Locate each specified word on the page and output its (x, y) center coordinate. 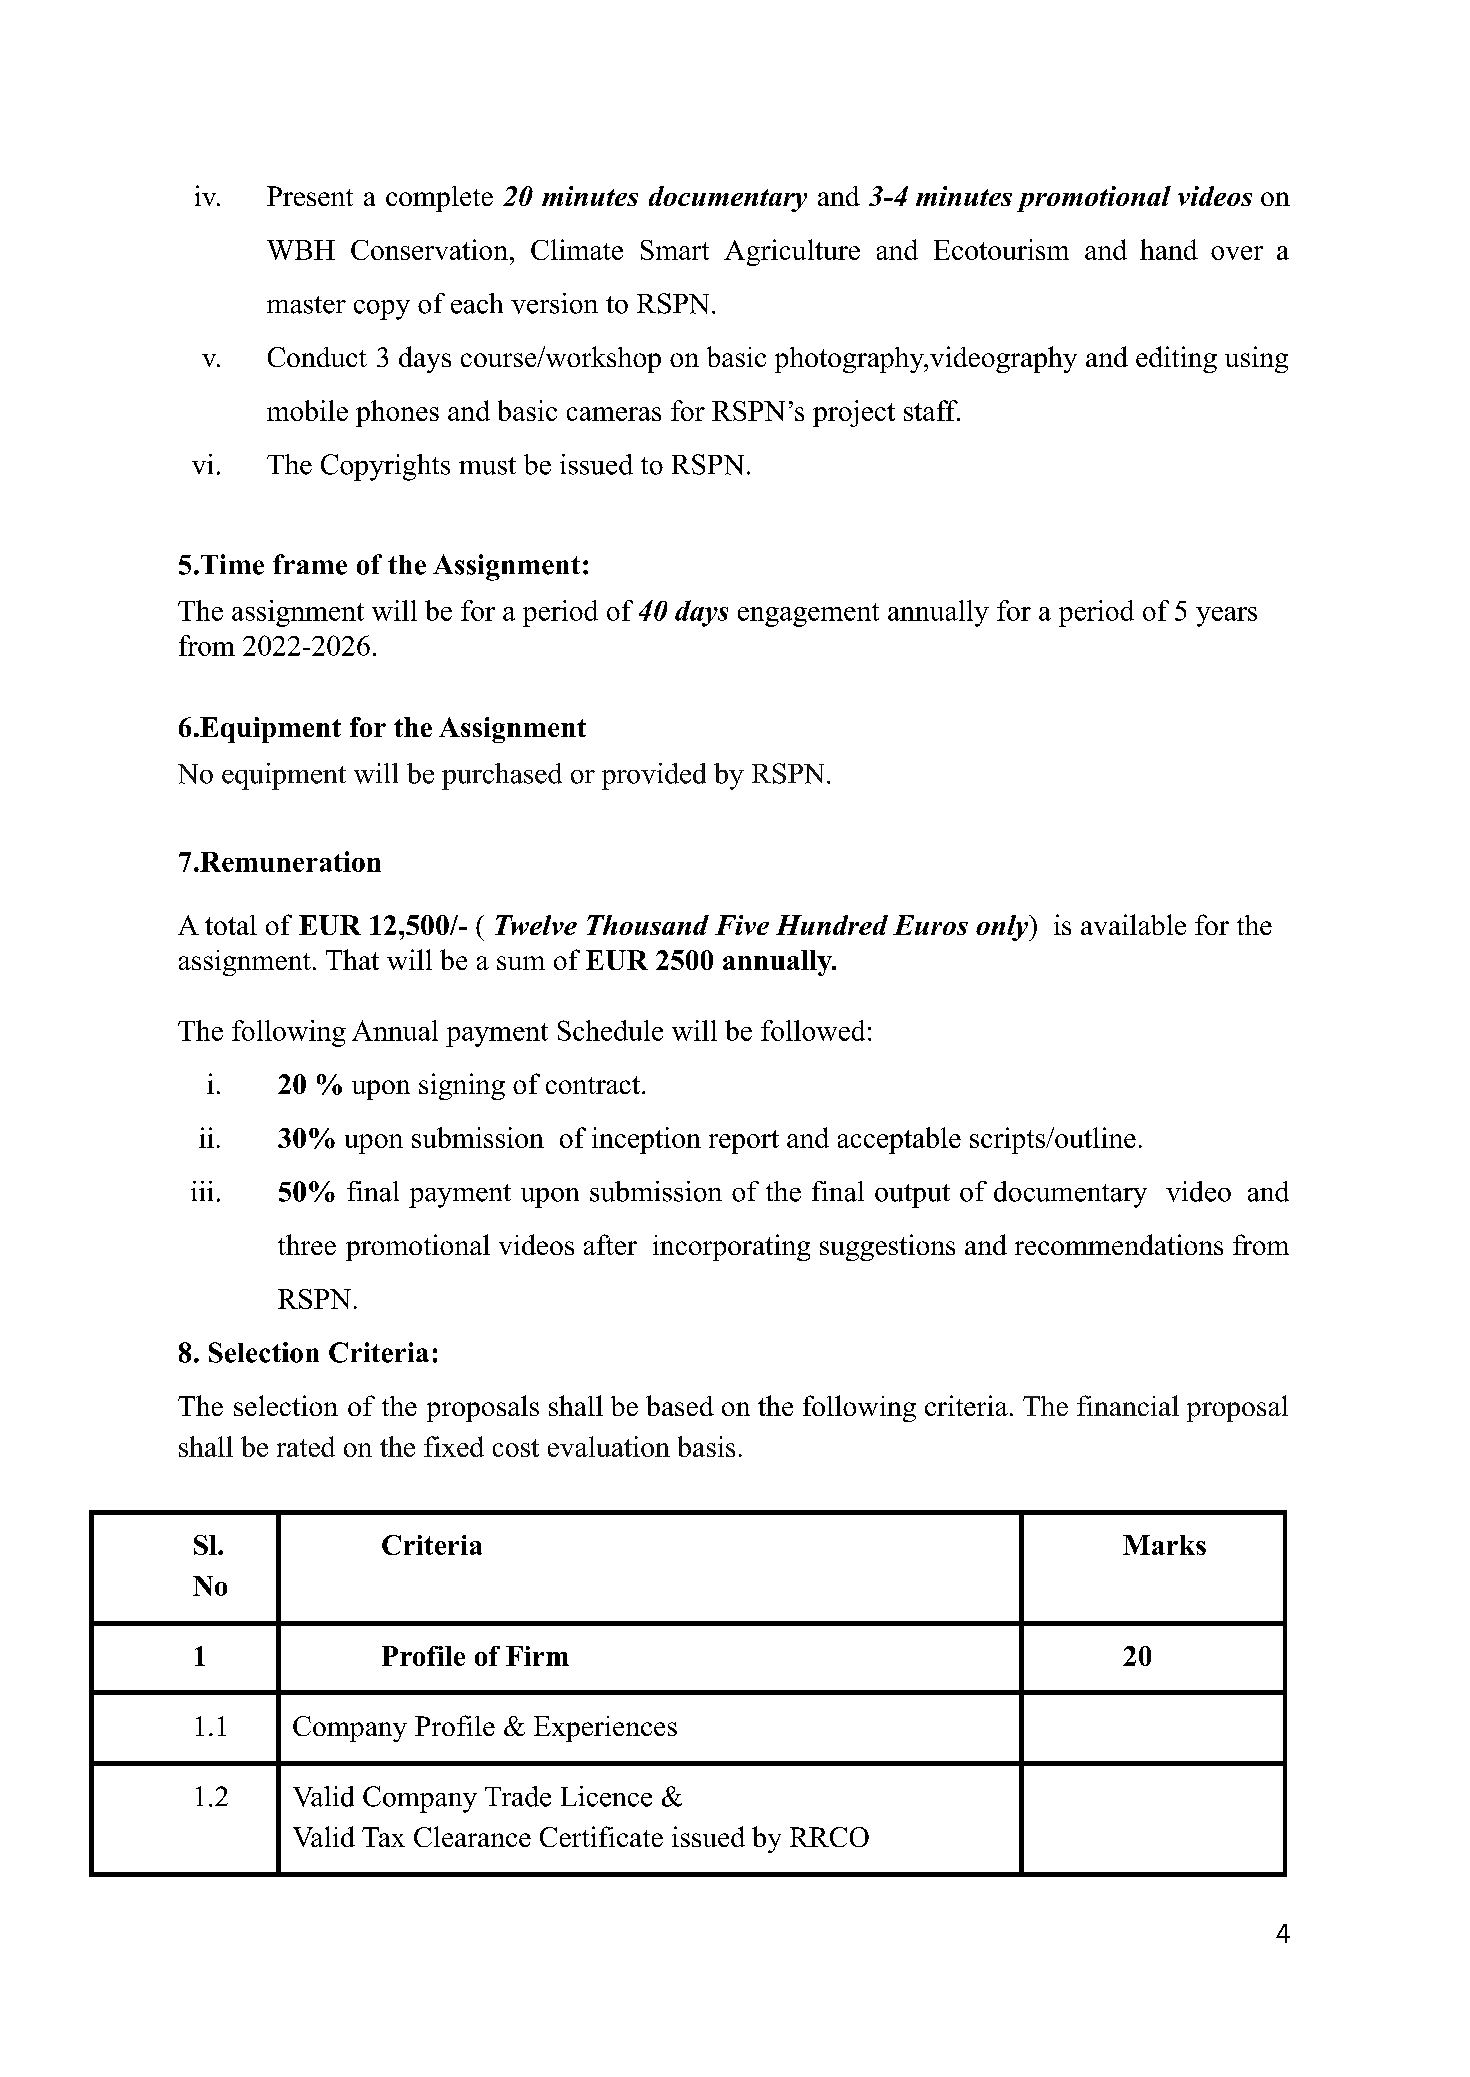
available (1133, 924)
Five (742, 925)
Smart (675, 250)
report (744, 1142)
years (1226, 617)
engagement (808, 615)
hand (1169, 249)
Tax (383, 1837)
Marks (1164, 1545)
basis (706, 1446)
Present (310, 196)
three (307, 1244)
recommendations (1119, 1244)
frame (310, 564)
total (231, 925)
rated (306, 1446)
